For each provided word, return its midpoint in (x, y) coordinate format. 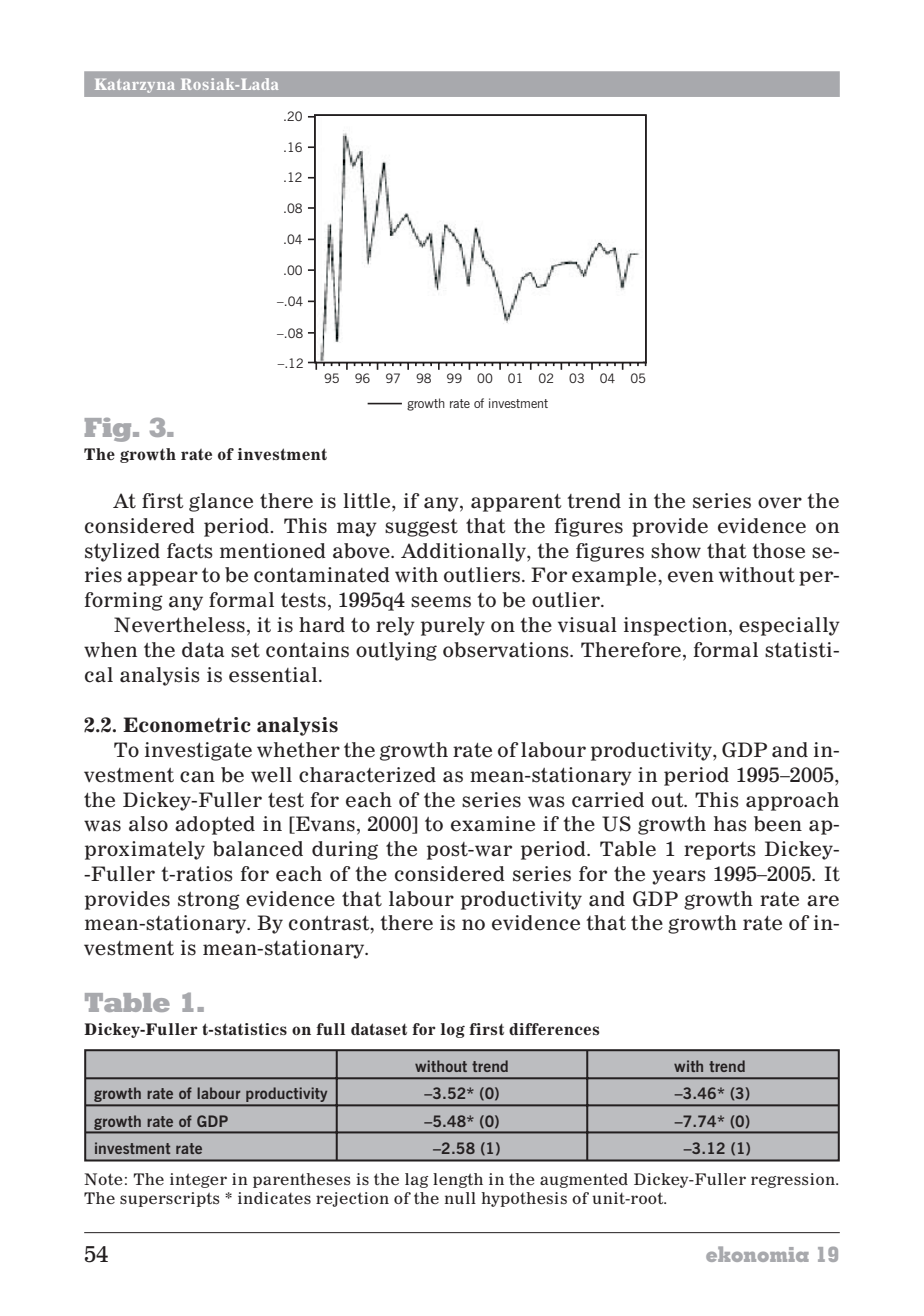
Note (103, 1179)
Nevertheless (179, 625)
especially (789, 626)
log (452, 1030)
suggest (421, 528)
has (730, 824)
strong (209, 901)
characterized (367, 775)
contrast (330, 924)
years (679, 877)
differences (554, 1029)
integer (198, 1180)
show (676, 551)
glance (221, 502)
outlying (396, 651)
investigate (198, 751)
